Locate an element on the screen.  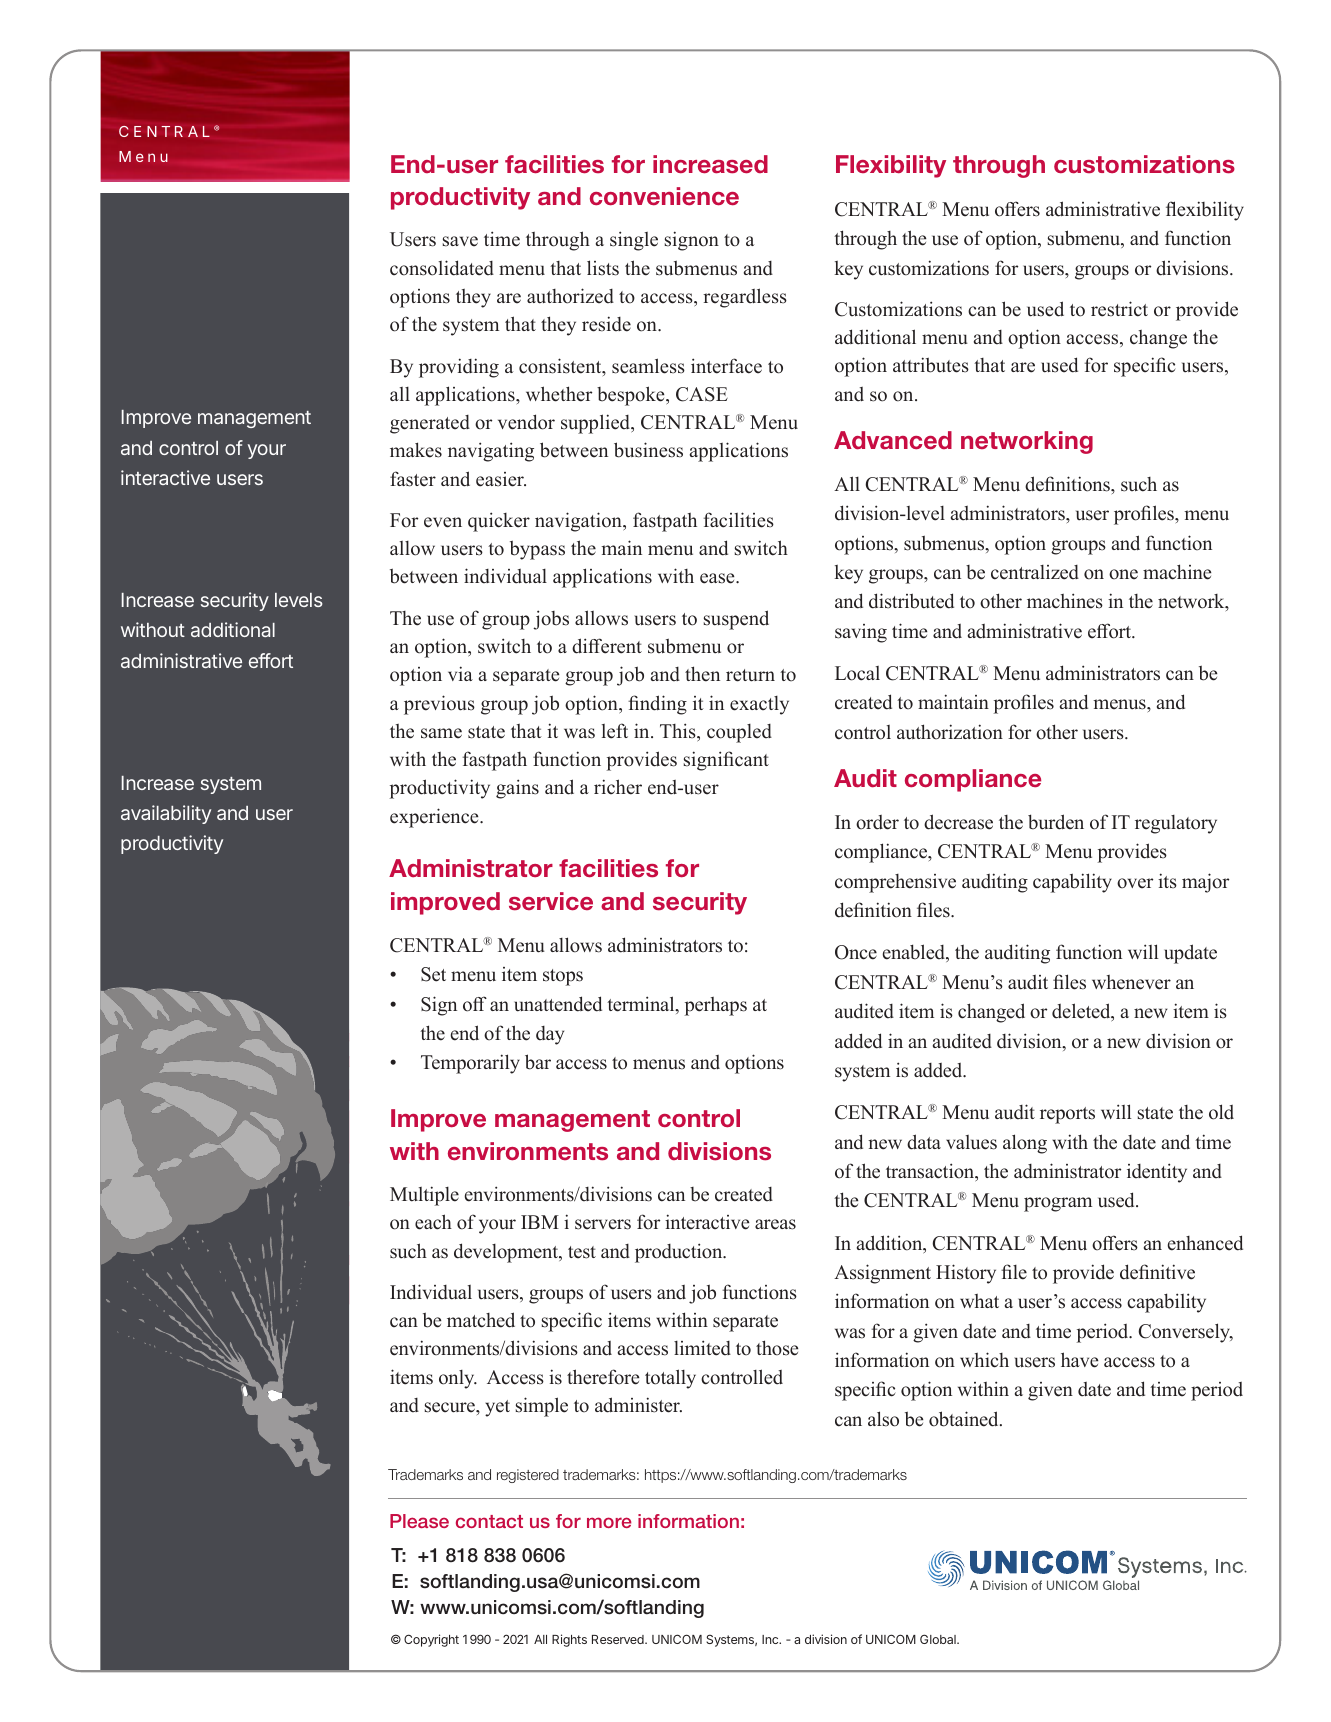
Multiple is located at coordinates (424, 1196).
